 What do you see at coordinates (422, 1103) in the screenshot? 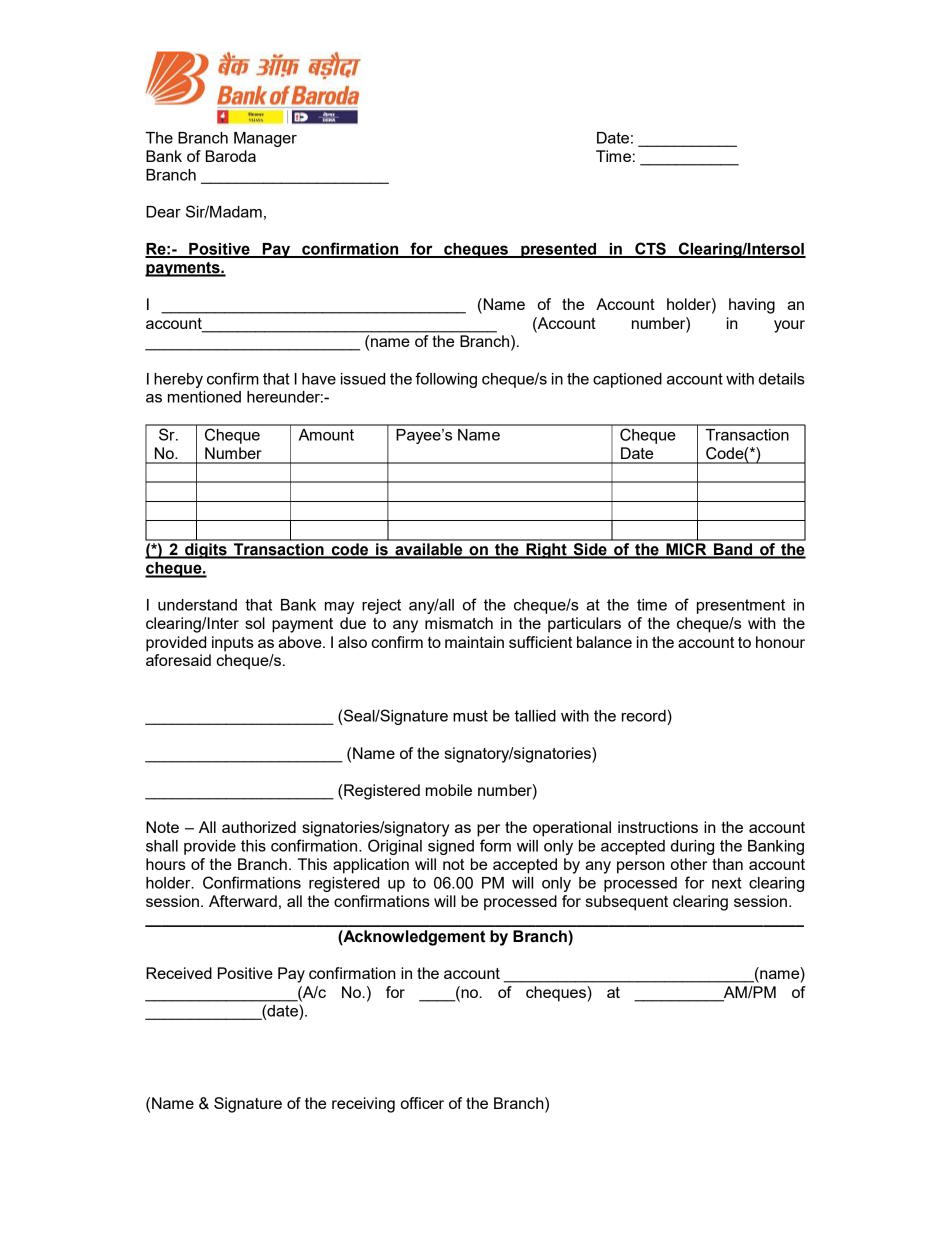
I see `officer` at bounding box center [422, 1103].
